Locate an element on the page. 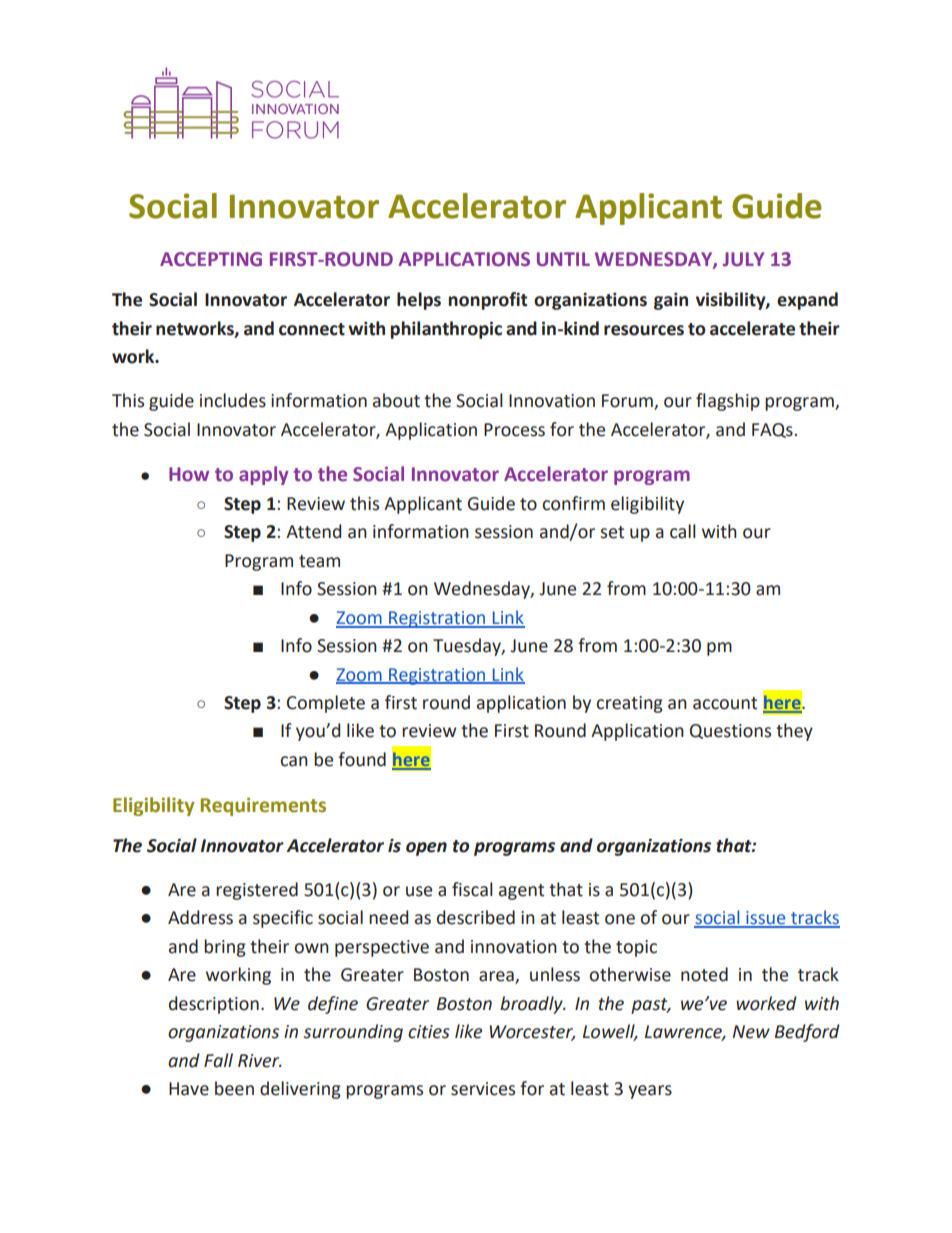 The width and height of the document is (952, 1233). creating is located at coordinates (630, 704).
